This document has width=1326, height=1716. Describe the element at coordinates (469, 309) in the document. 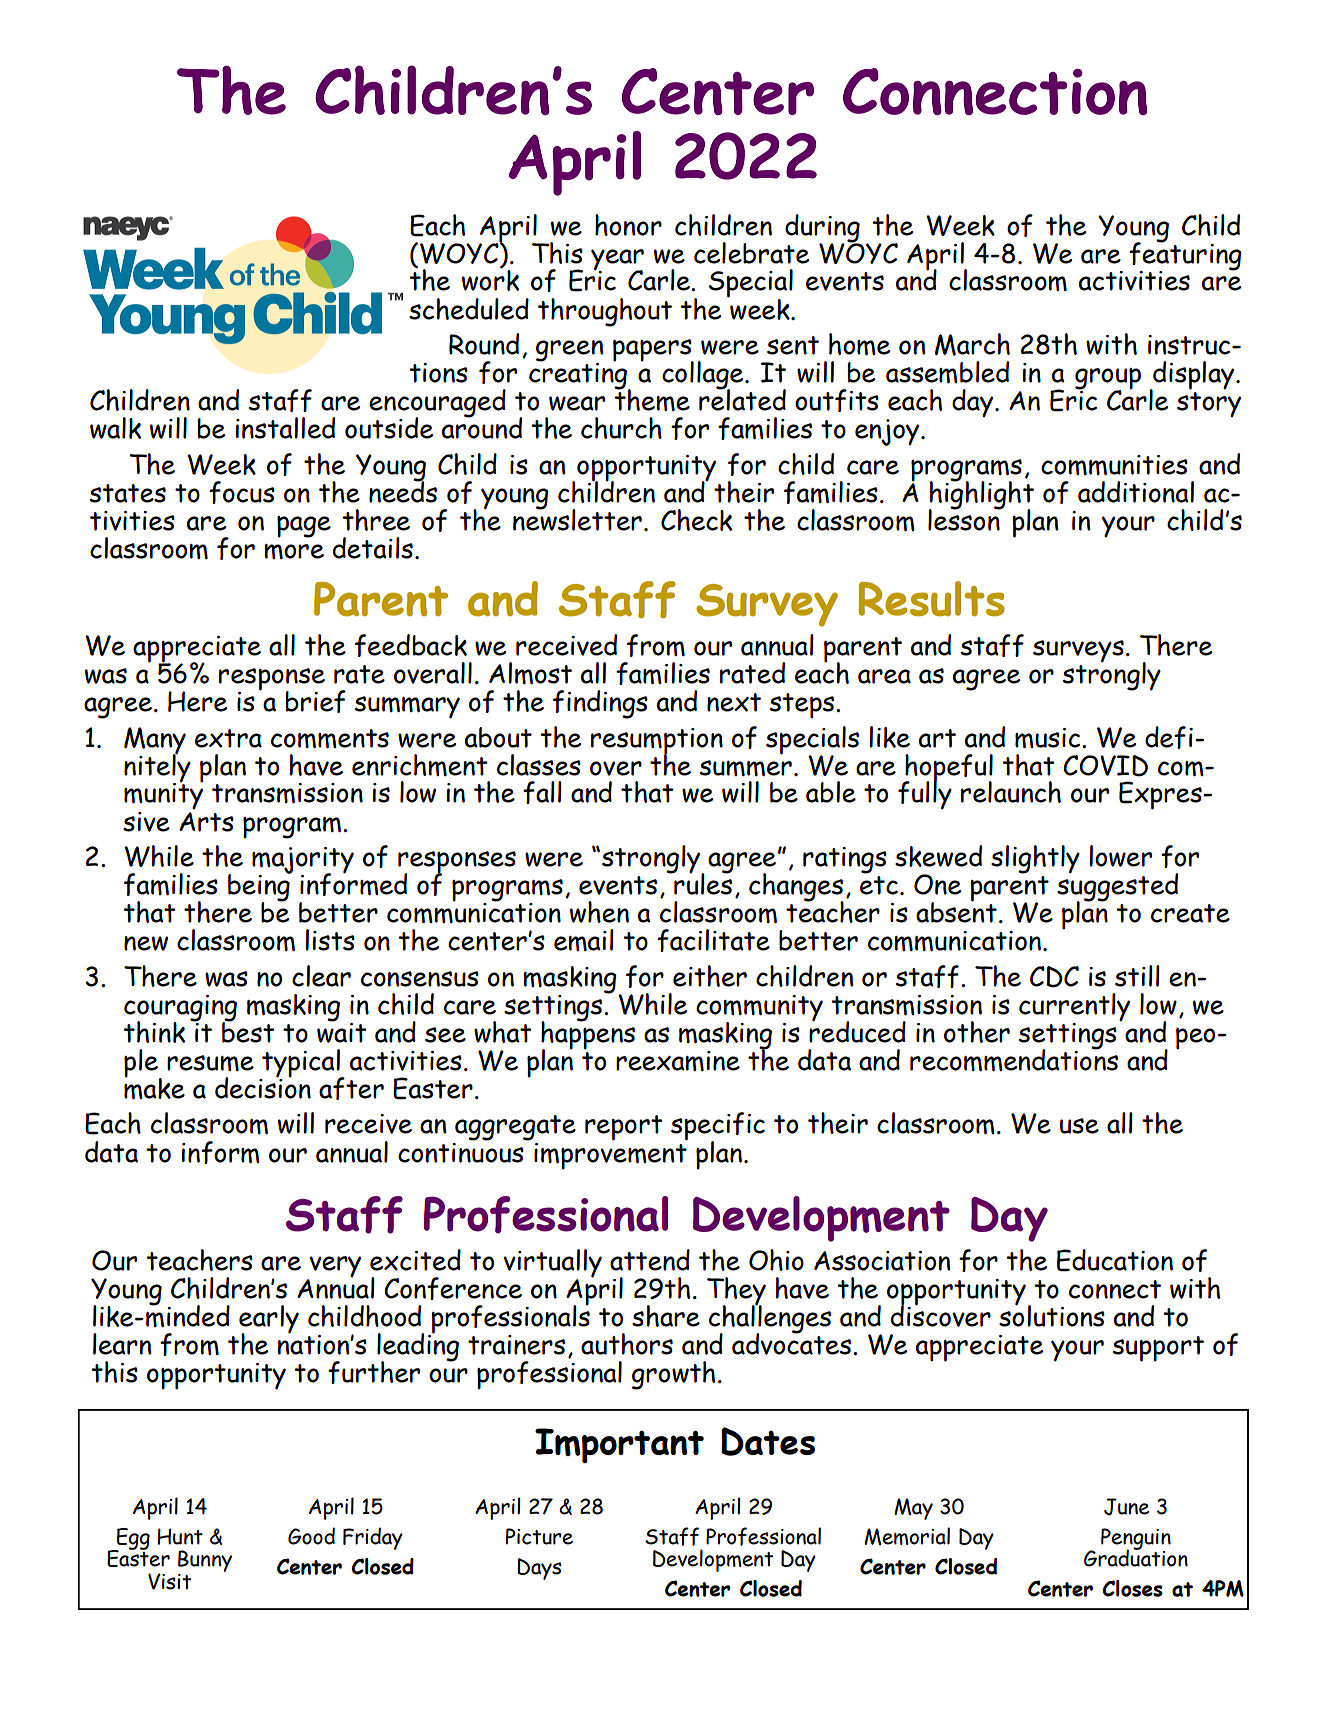

I see `scheduled` at that location.
